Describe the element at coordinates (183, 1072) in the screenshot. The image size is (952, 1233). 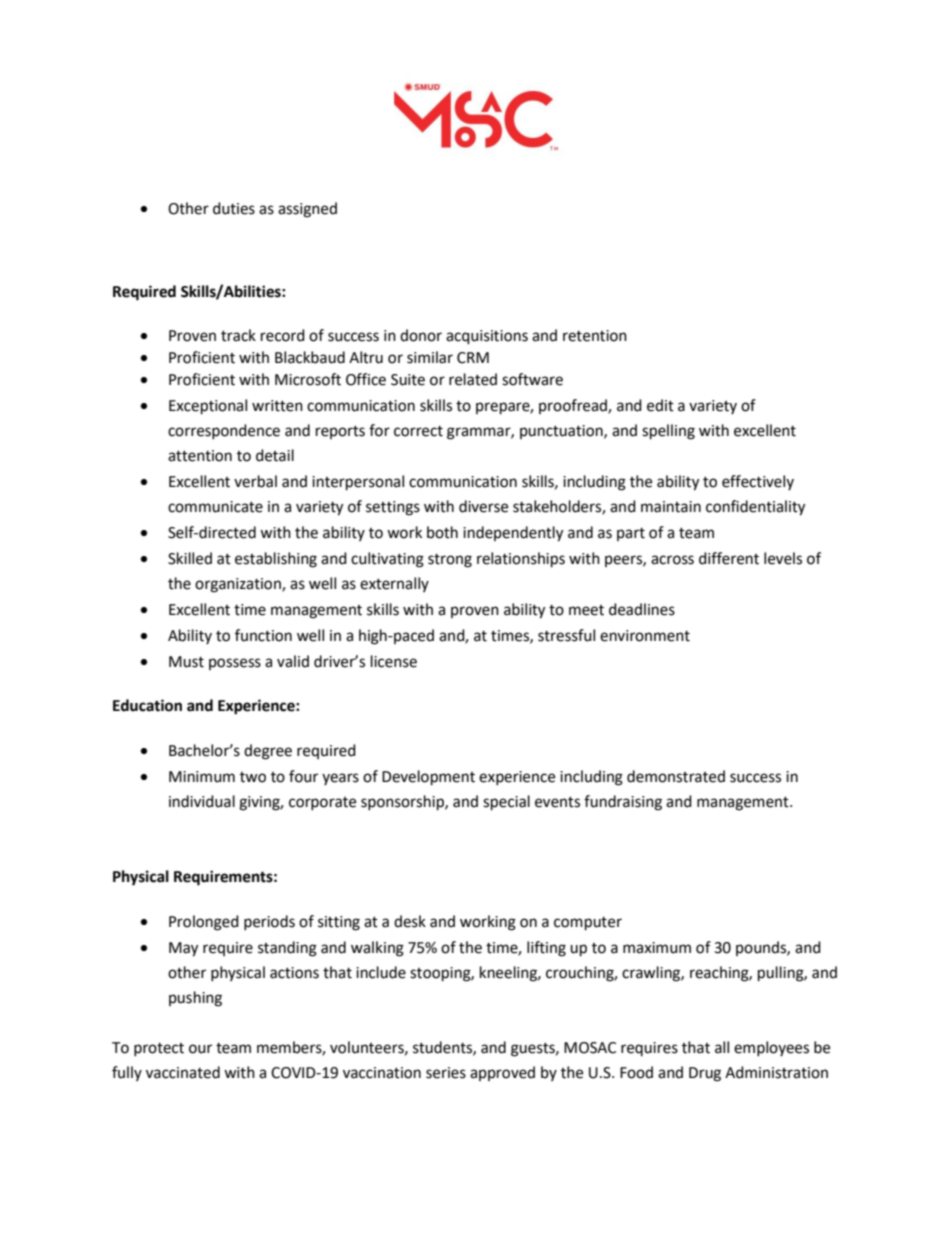
I see `vaccinated` at that location.
